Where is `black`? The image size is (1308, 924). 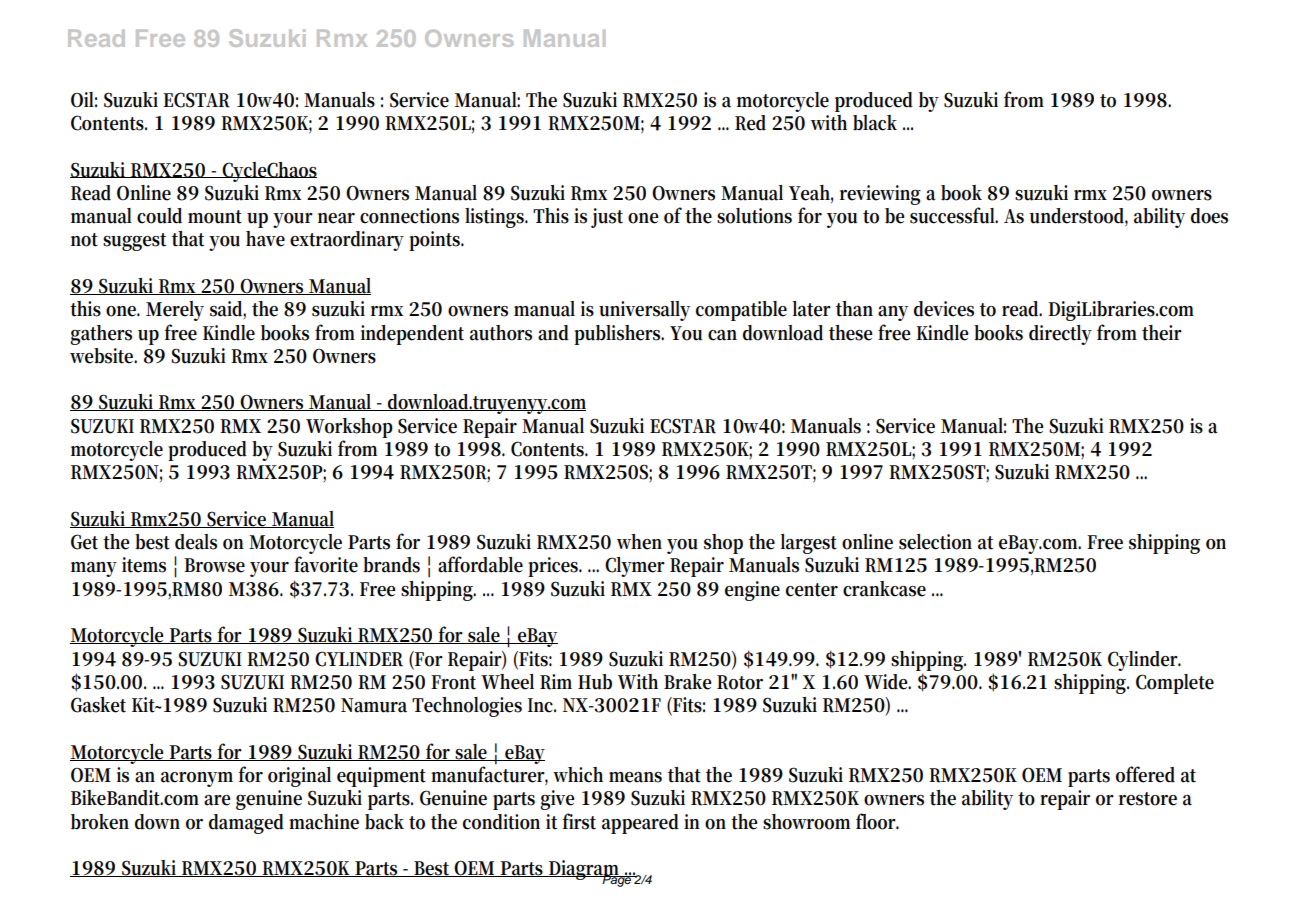
black is located at coordinates (875, 123).
